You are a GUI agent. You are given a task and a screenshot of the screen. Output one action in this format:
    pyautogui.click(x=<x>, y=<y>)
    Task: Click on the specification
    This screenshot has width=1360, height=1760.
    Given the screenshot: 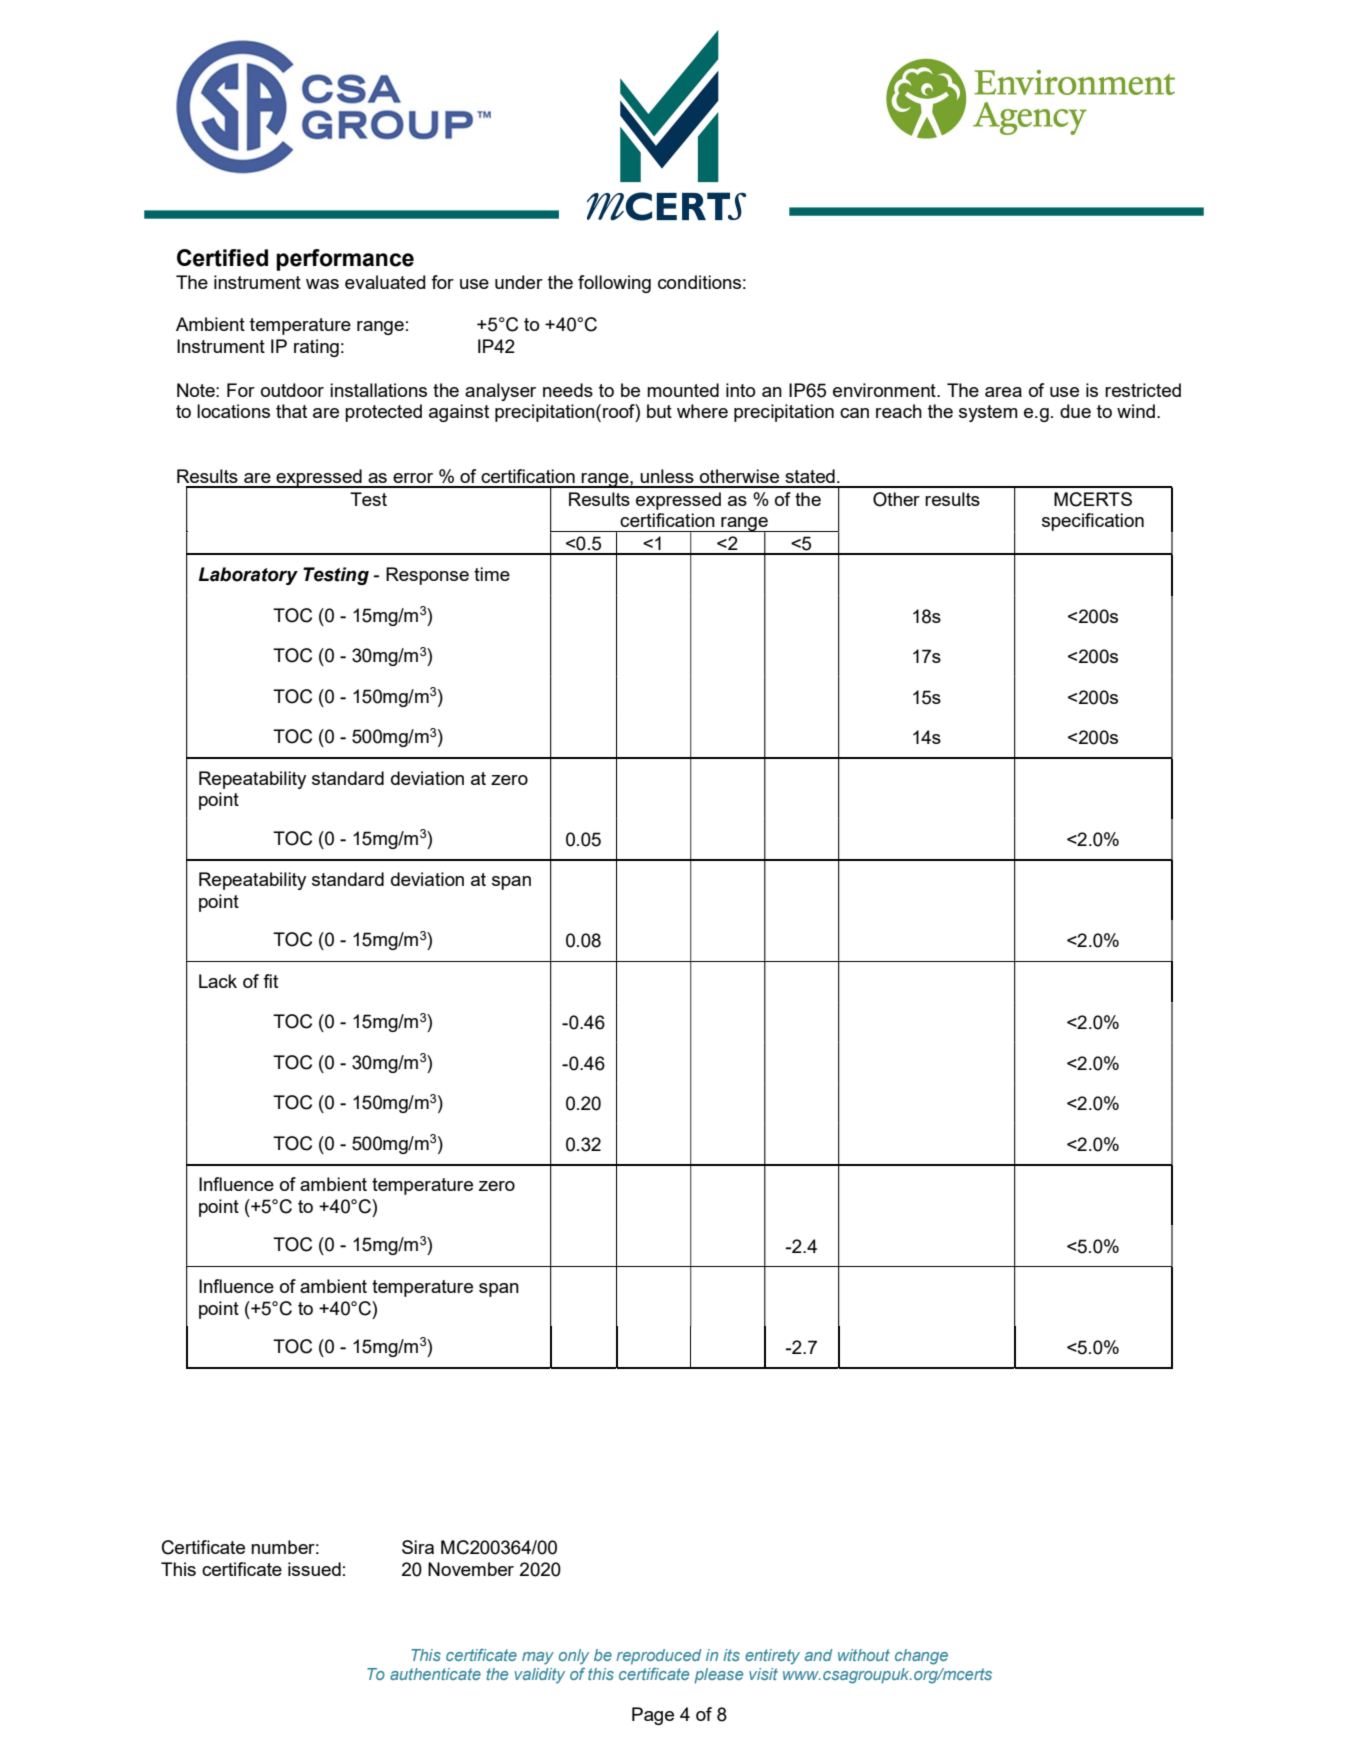 What is the action you would take?
    pyautogui.click(x=1093, y=522)
